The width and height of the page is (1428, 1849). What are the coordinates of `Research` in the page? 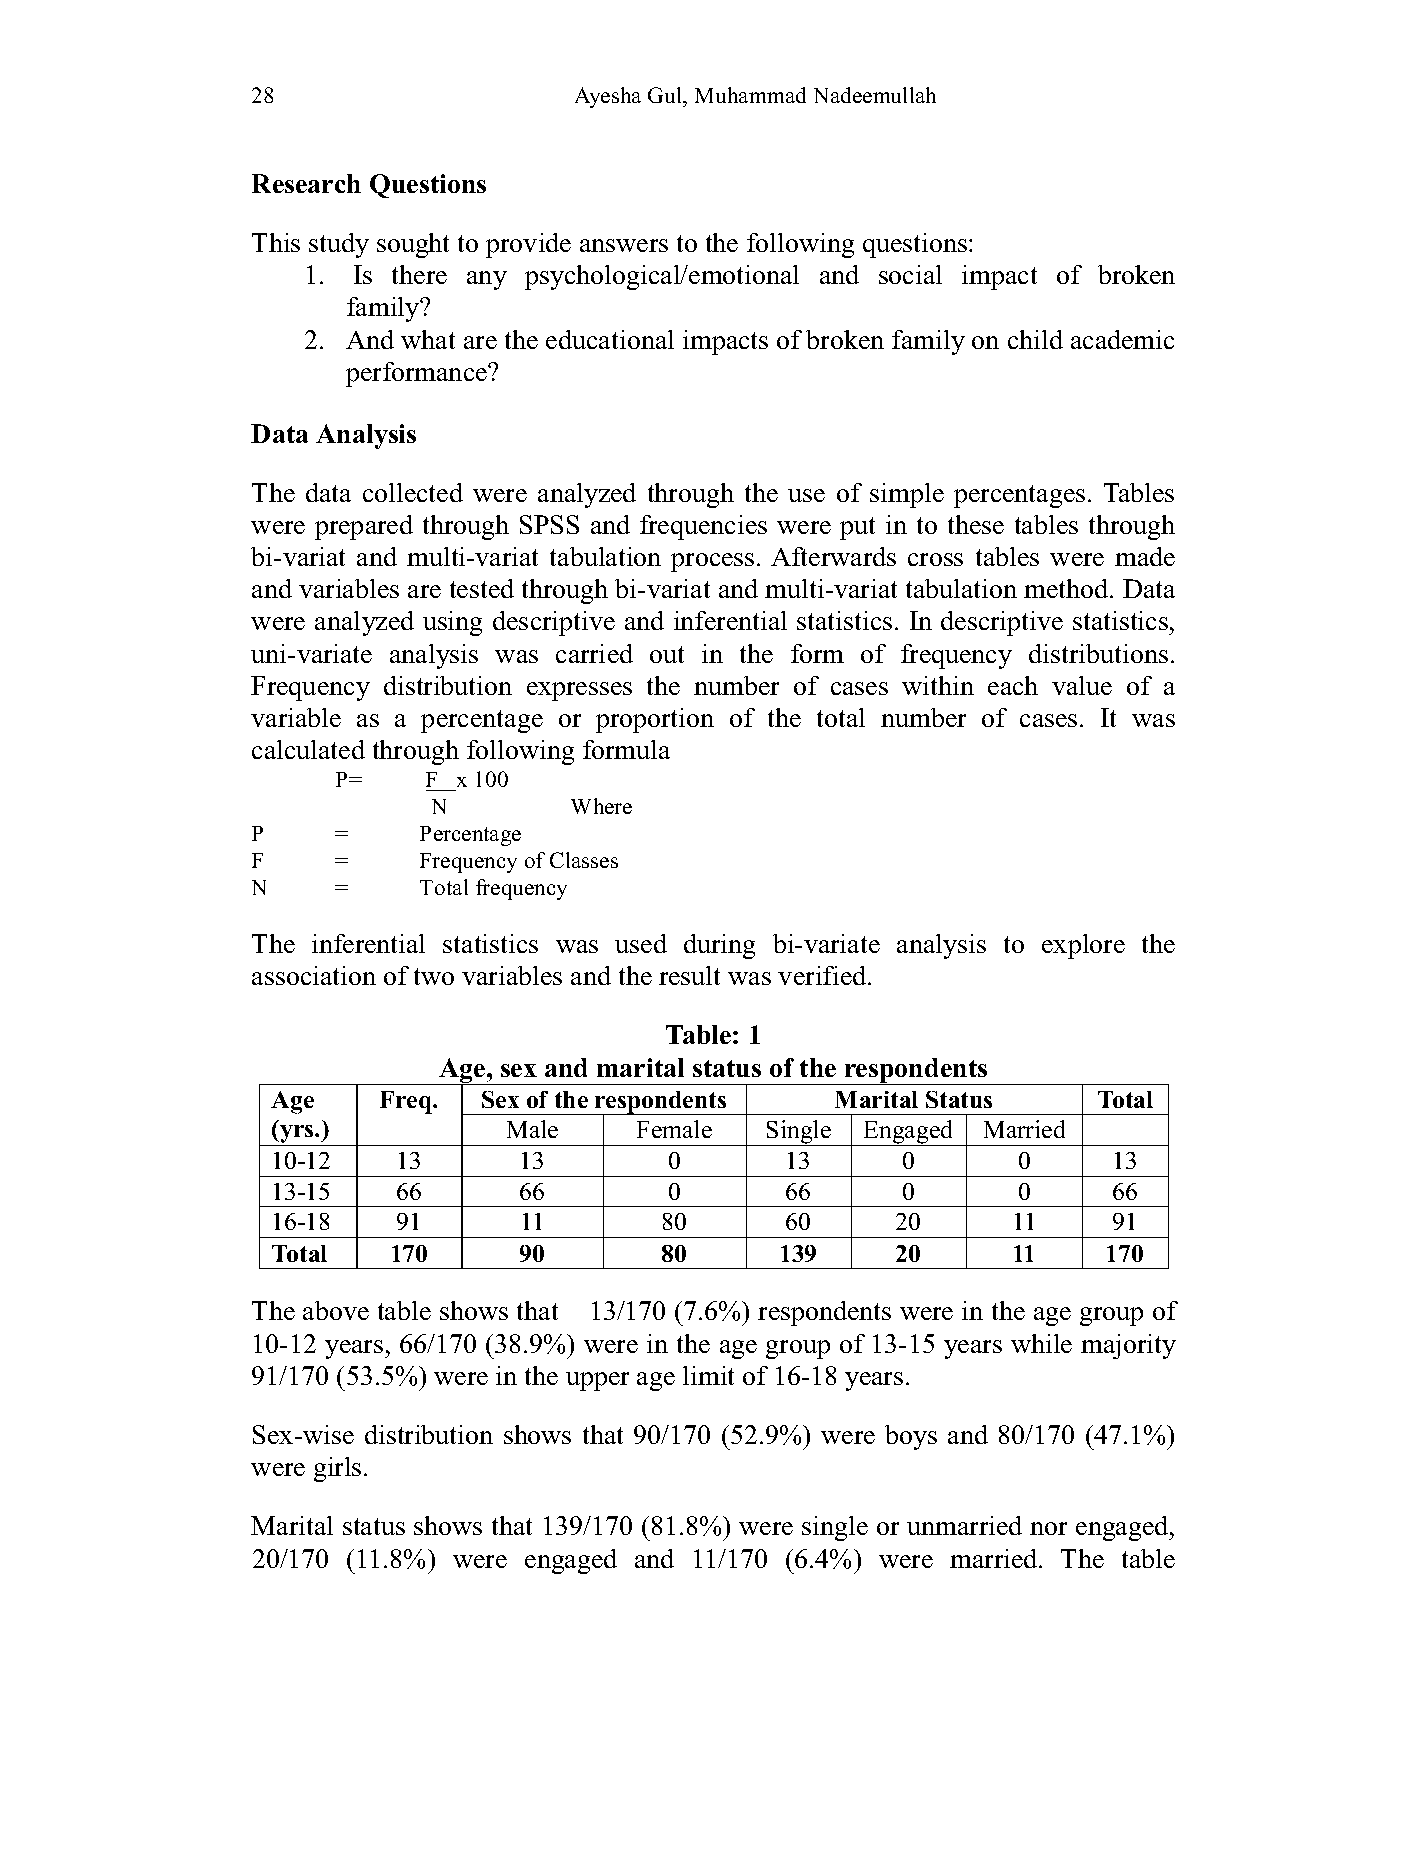 It's located at (306, 183).
